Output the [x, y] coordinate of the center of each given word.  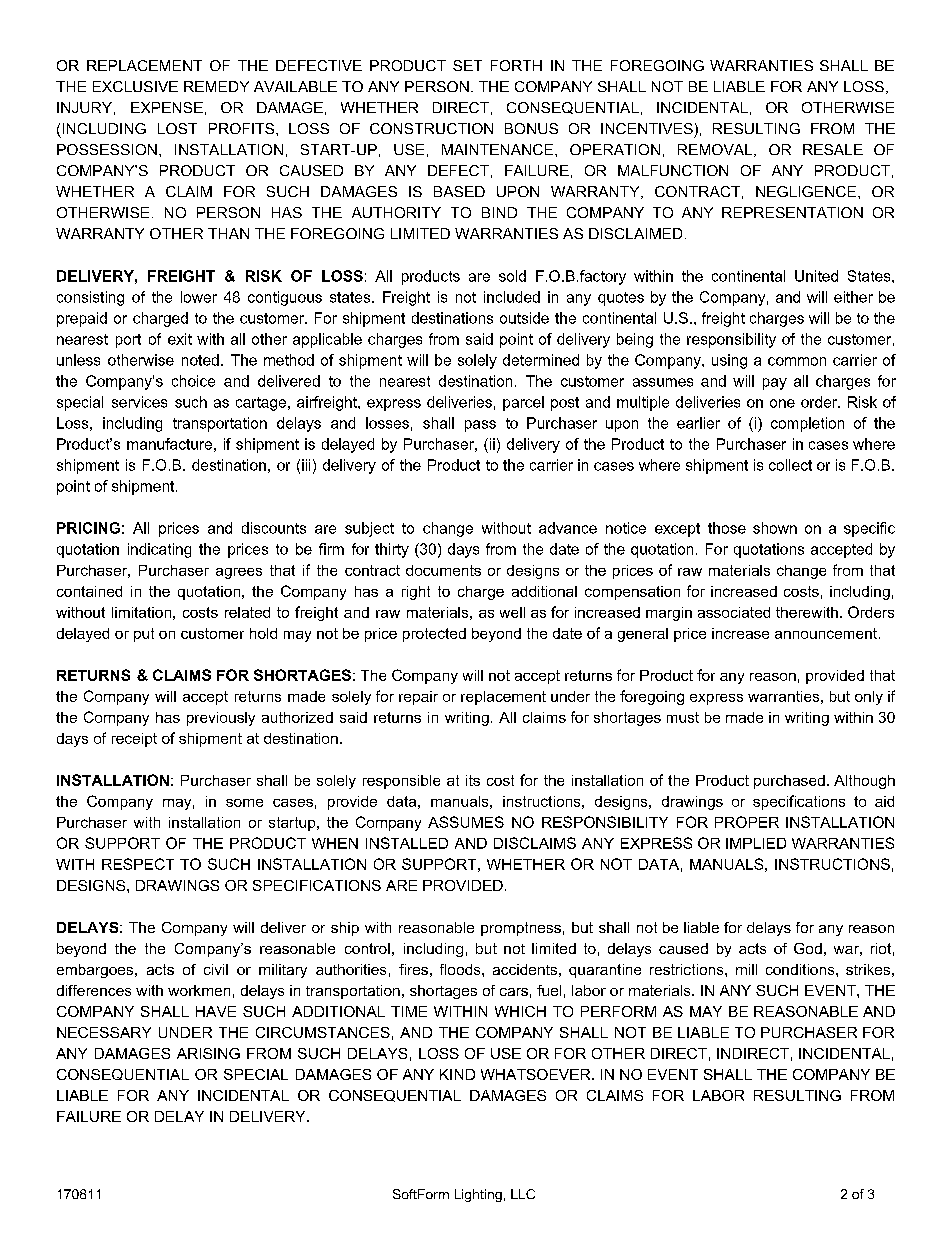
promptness [521, 929]
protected [434, 635]
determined [541, 360]
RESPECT [138, 864]
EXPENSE [167, 107]
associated [734, 612]
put [144, 635]
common [797, 361]
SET [467, 65]
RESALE [833, 149]
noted [200, 360]
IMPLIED [756, 843]
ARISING [208, 1053]
